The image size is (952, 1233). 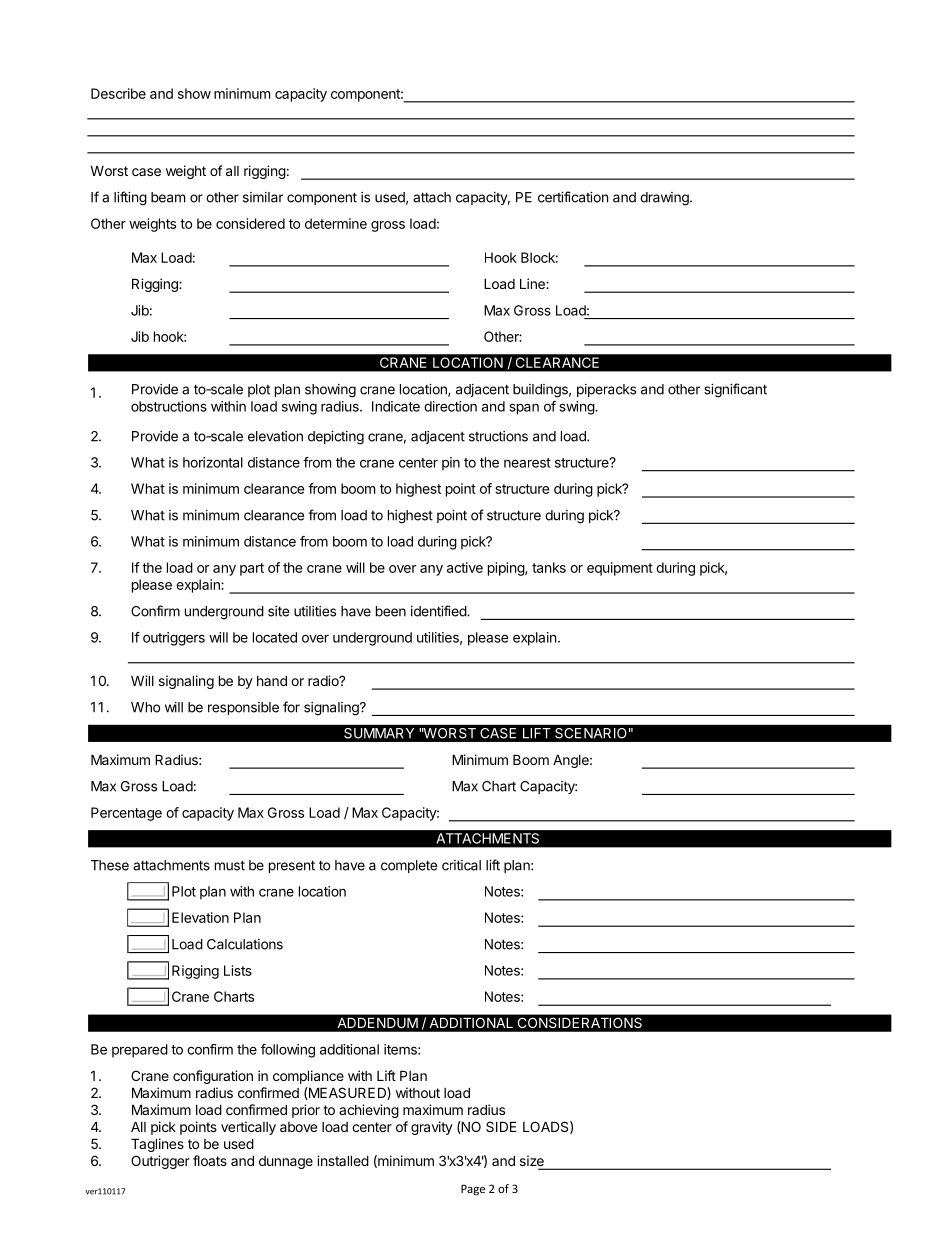 What do you see at coordinates (432, 1128) in the screenshot?
I see `gravity` at bounding box center [432, 1128].
